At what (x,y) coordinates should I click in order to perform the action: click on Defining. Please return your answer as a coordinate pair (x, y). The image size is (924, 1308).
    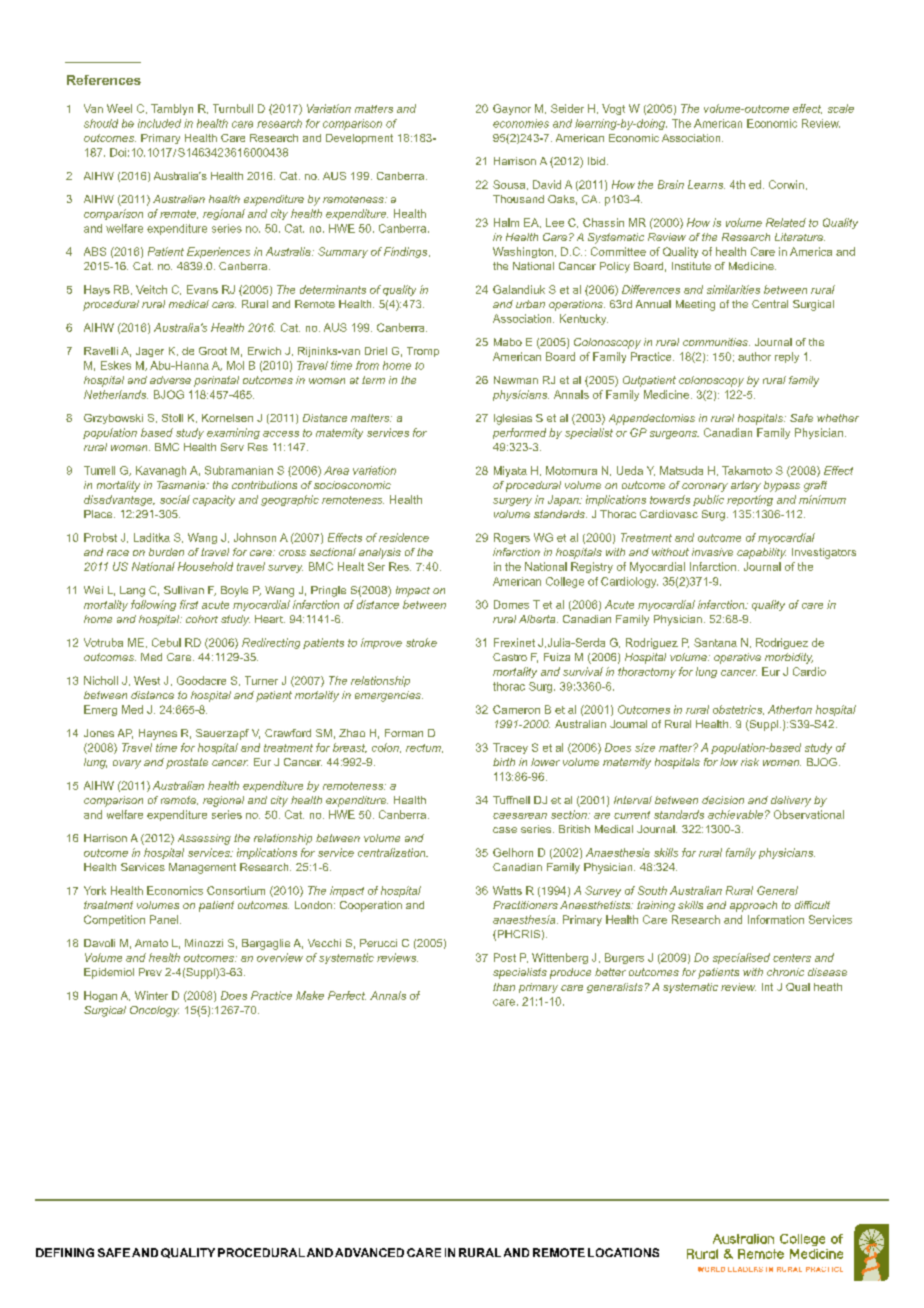
    Looking at the image, I should click on (65, 1252).
